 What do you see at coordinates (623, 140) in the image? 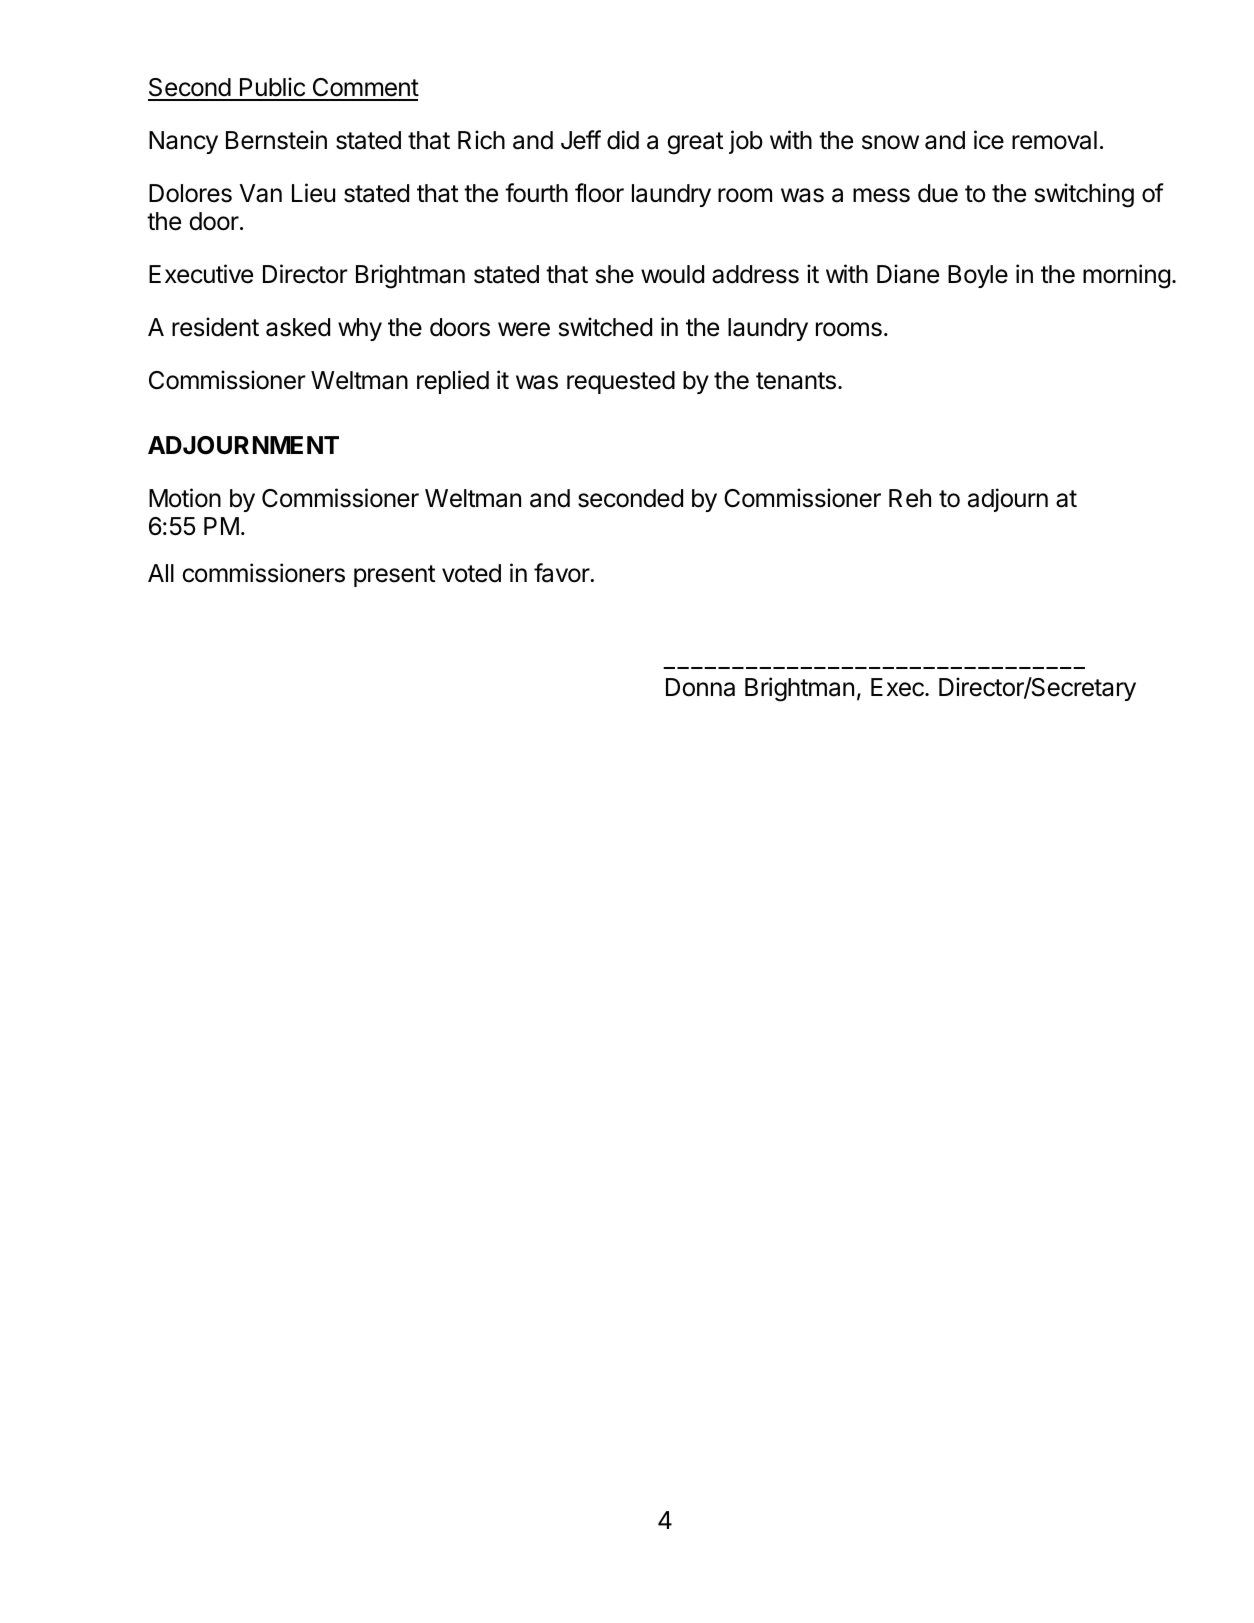
I see `did` at bounding box center [623, 140].
